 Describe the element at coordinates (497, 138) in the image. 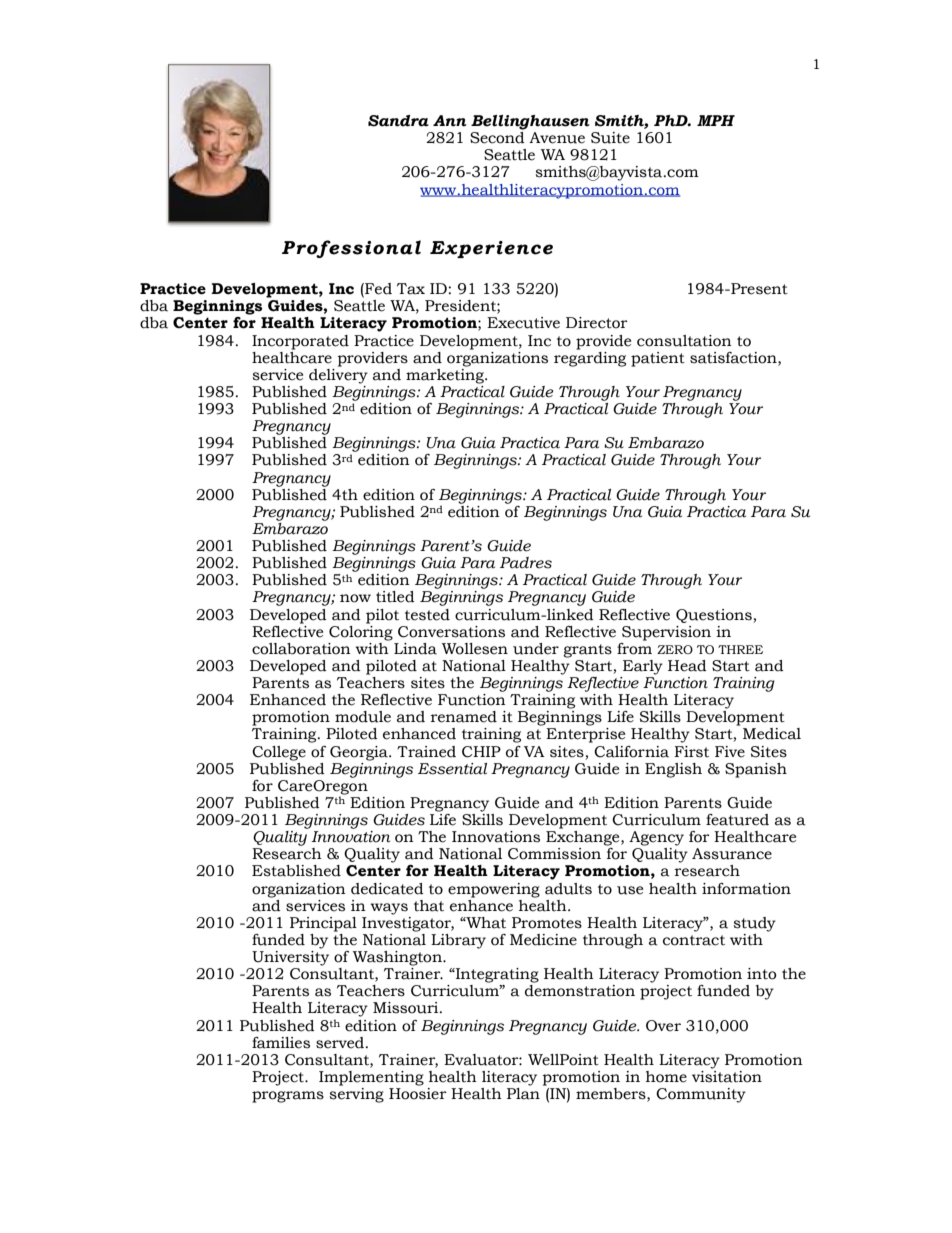

I see `Second` at that location.
